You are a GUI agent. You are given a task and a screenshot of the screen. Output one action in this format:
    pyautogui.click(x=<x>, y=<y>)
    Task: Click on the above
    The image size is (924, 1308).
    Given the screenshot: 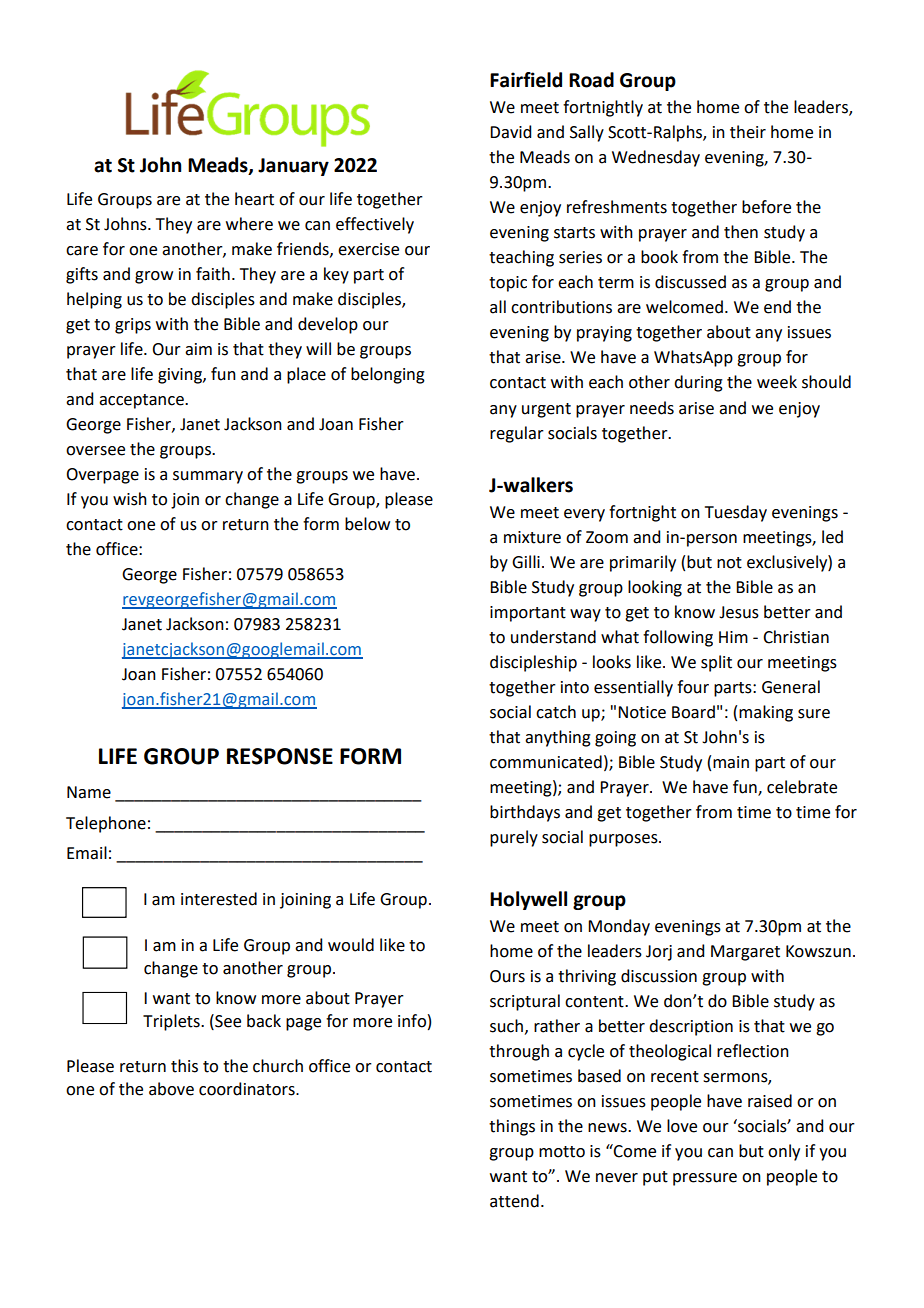 What is the action you would take?
    pyautogui.click(x=171, y=1089)
